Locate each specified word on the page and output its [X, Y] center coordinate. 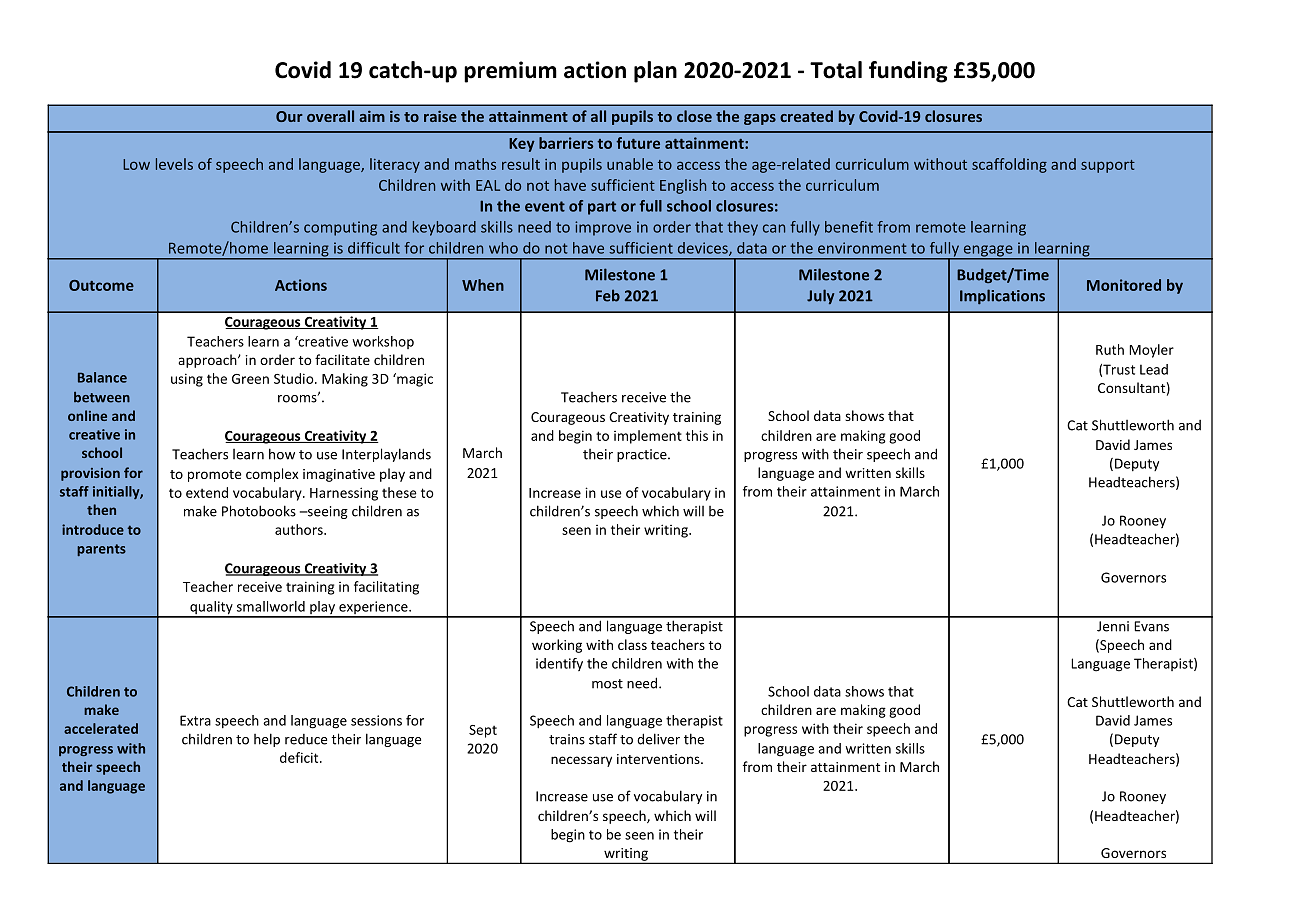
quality [211, 609]
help [267, 740]
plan [655, 72]
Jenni [1113, 626]
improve [603, 228]
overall [330, 116]
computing [340, 228]
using [187, 380]
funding [908, 72]
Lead [1154, 369]
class [632, 644]
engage [988, 252]
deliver [658, 739]
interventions [659, 759]
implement [648, 437]
